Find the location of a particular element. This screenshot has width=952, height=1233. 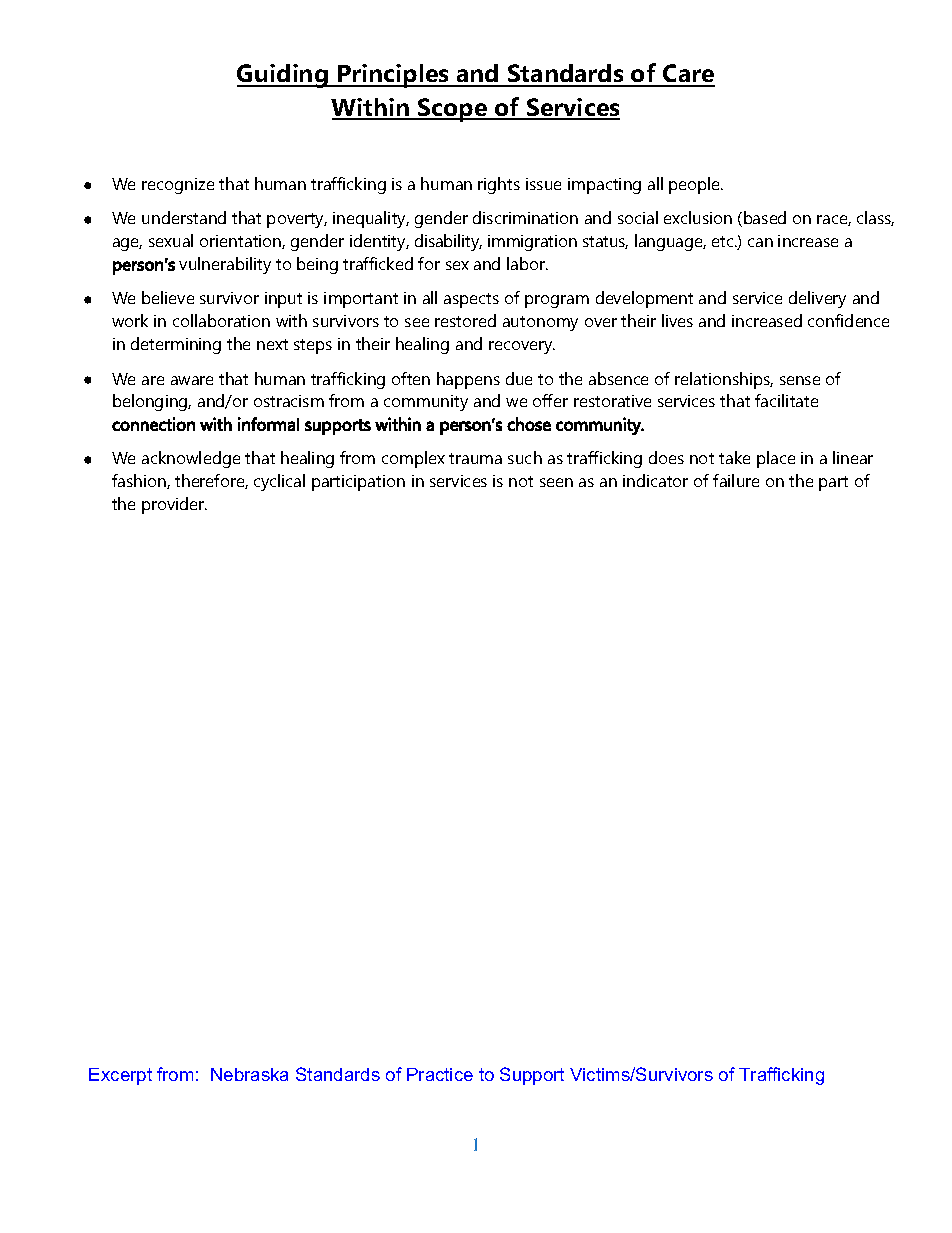

provider is located at coordinates (174, 505).
